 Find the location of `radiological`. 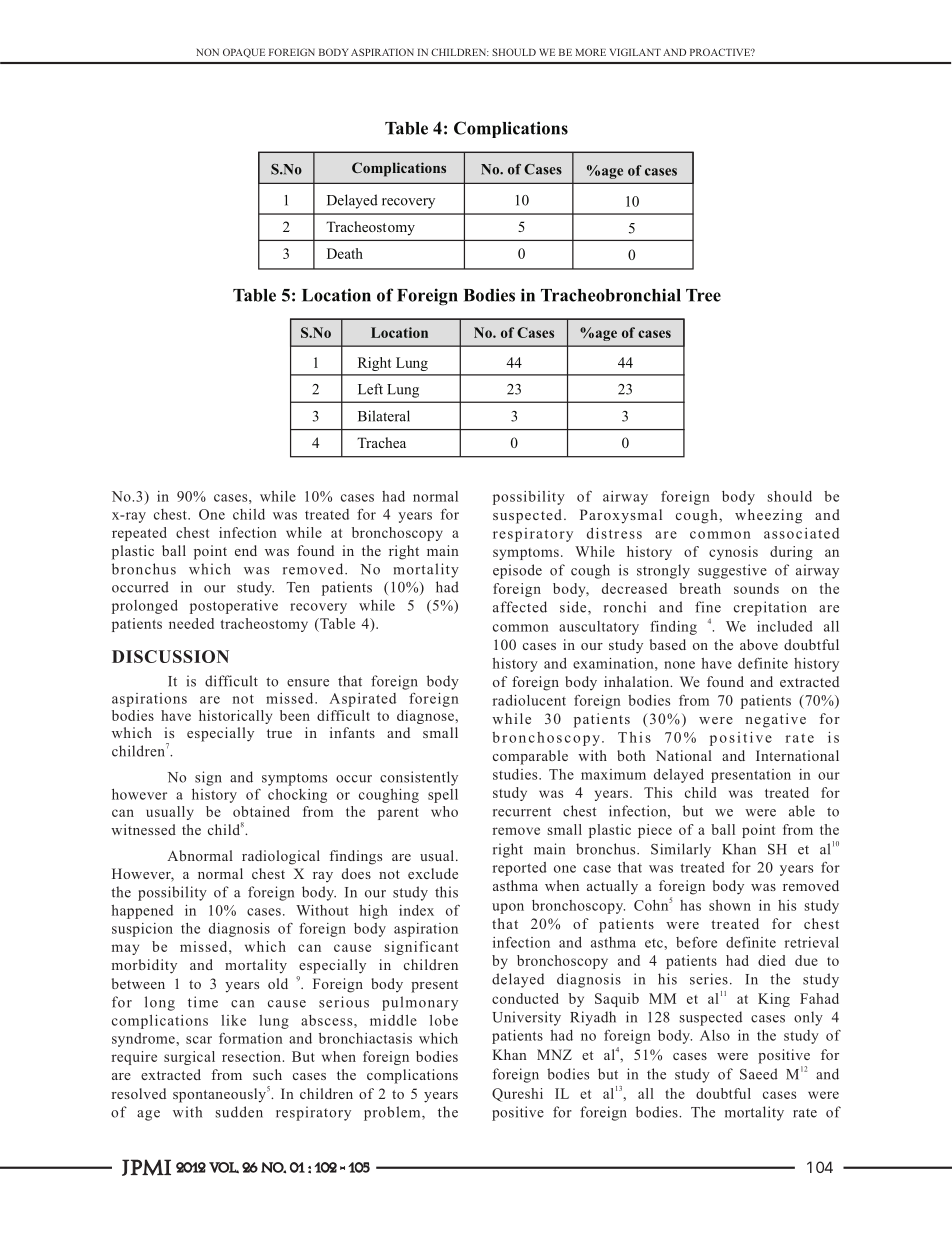

radiological is located at coordinates (281, 857).
